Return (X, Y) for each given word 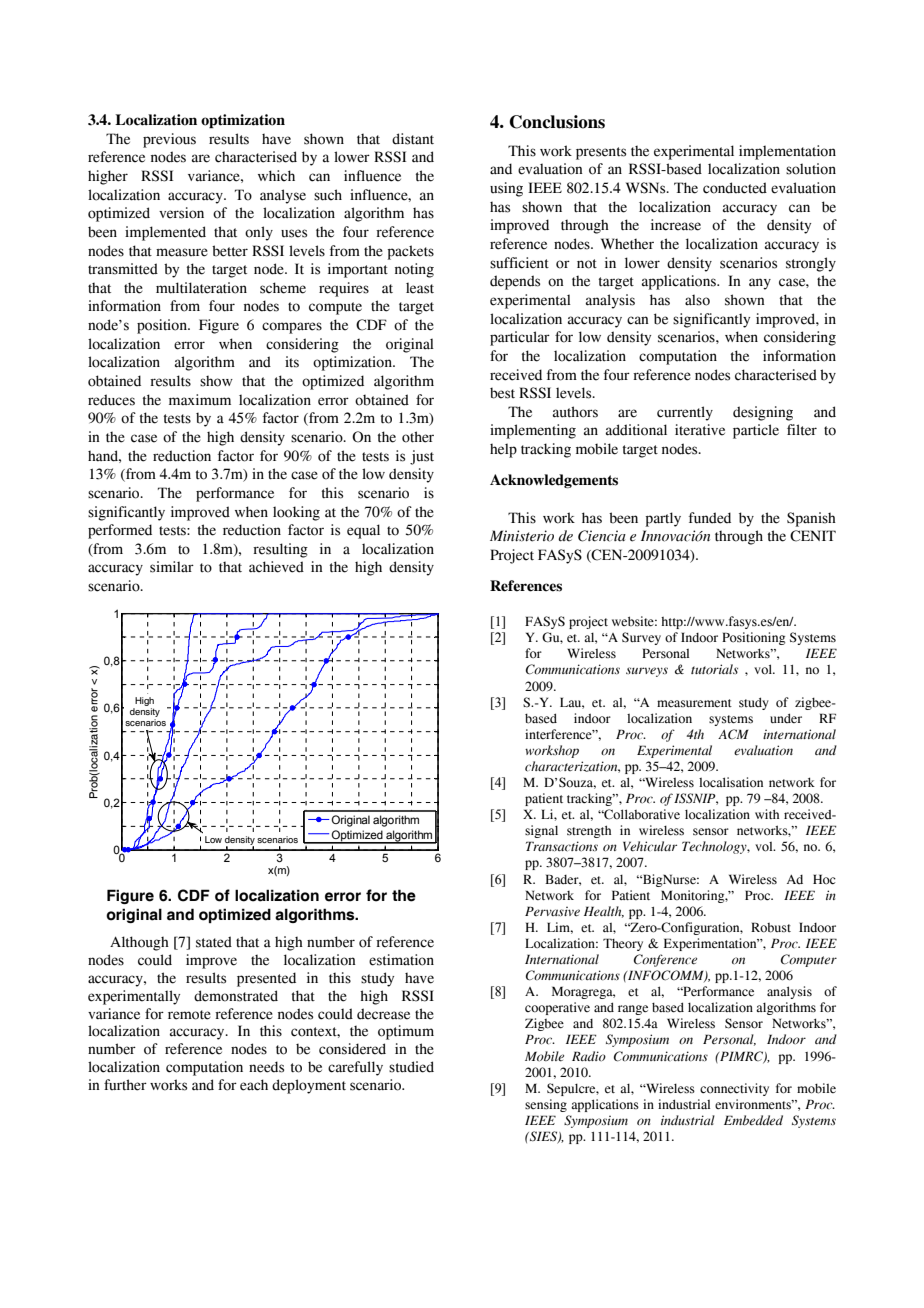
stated (214, 942)
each (254, 1085)
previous (169, 140)
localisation (731, 782)
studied (411, 1067)
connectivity (734, 1089)
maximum (200, 400)
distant (413, 139)
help (503, 450)
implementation (787, 152)
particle (756, 431)
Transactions (562, 846)
